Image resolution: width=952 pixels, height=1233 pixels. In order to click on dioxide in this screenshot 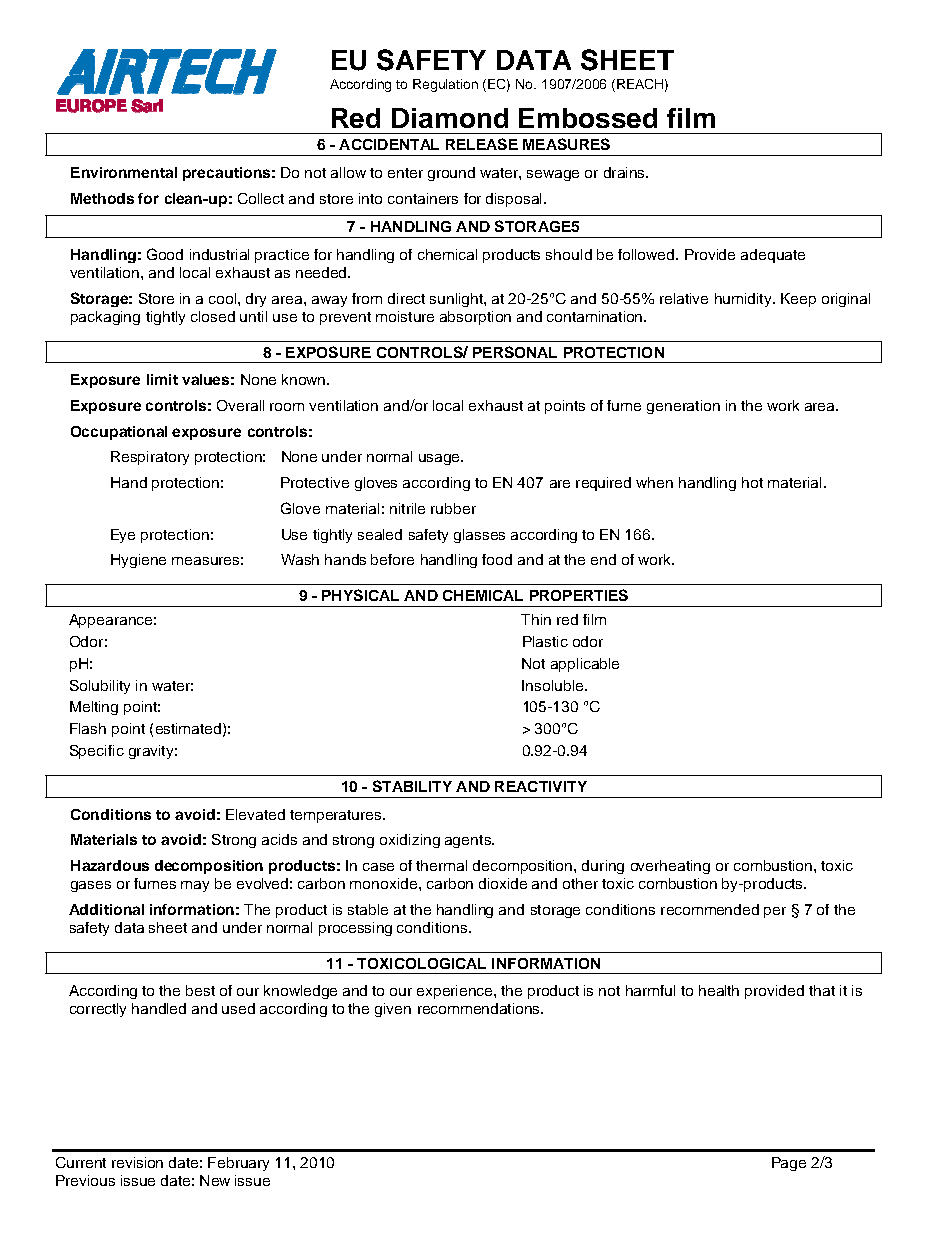, I will do `click(503, 883)`.
